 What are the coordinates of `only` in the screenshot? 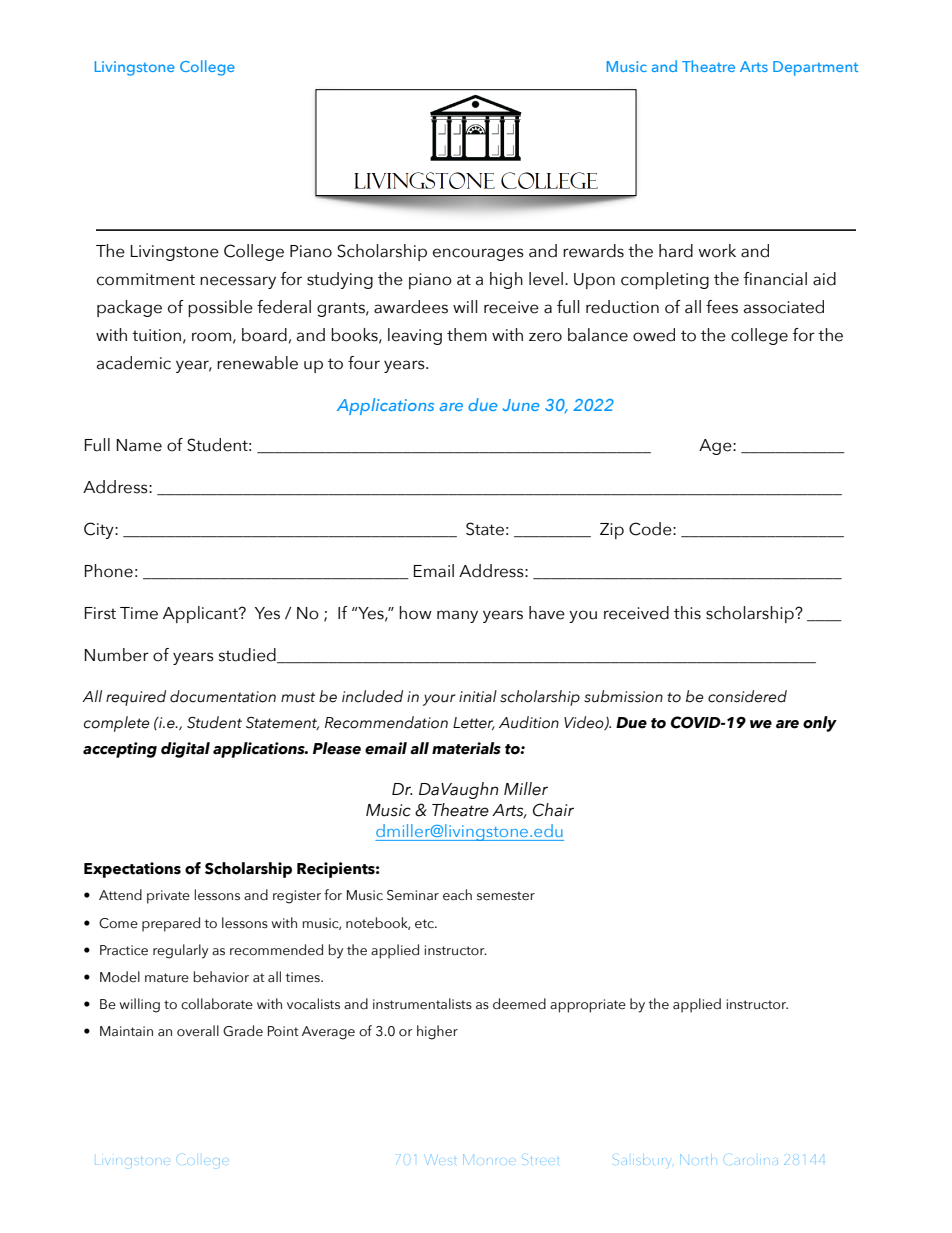 It's located at (820, 724).
